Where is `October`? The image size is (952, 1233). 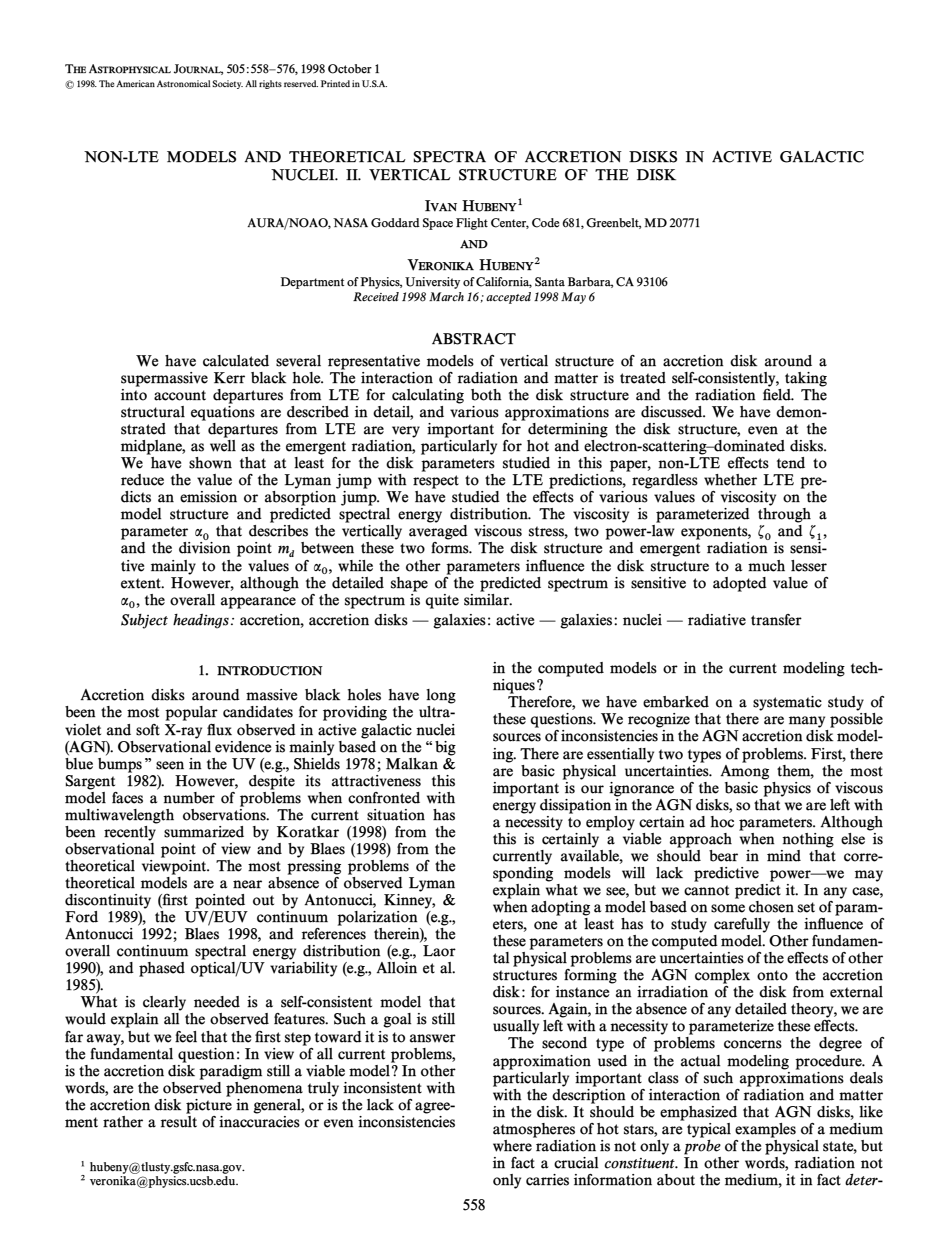
October is located at coordinates (350, 69).
